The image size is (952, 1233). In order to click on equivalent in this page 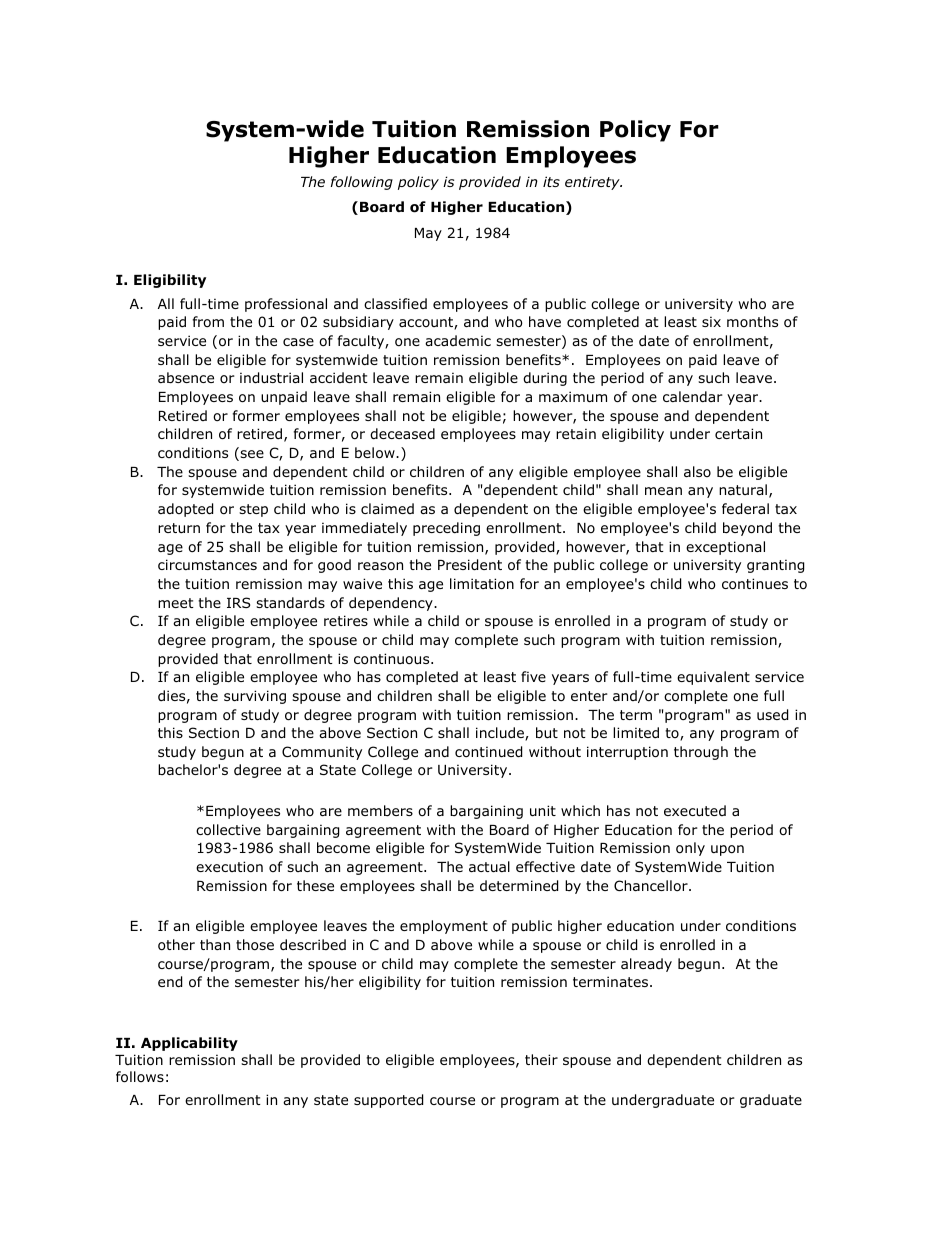, I will do `click(713, 678)`.
